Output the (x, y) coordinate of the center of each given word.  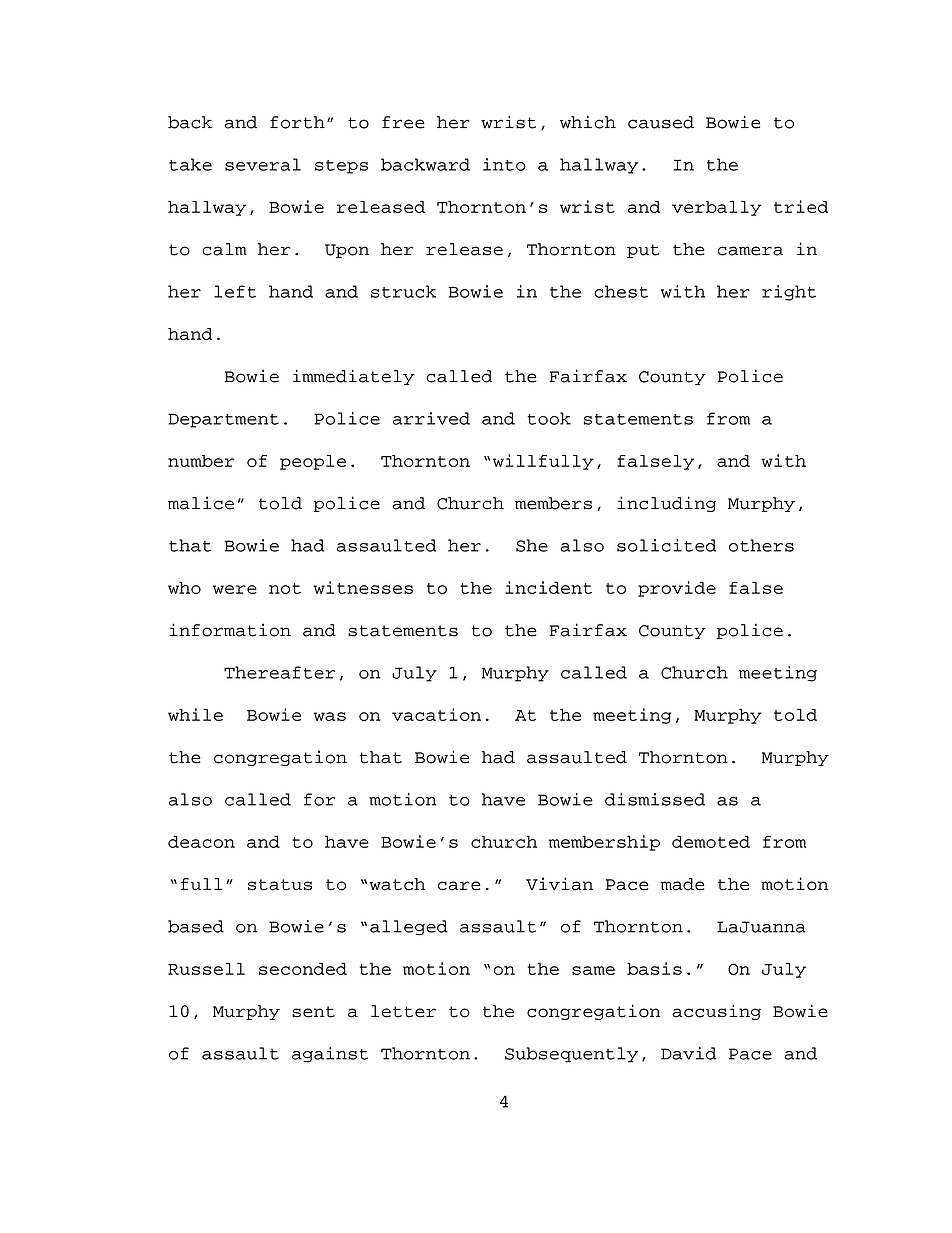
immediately (354, 377)
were (235, 589)
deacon (201, 841)
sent (313, 1012)
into (504, 164)
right (789, 293)
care (459, 886)
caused (661, 122)
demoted (711, 841)
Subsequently (571, 1055)
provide (677, 589)
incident (548, 587)
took (549, 418)
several (263, 164)
